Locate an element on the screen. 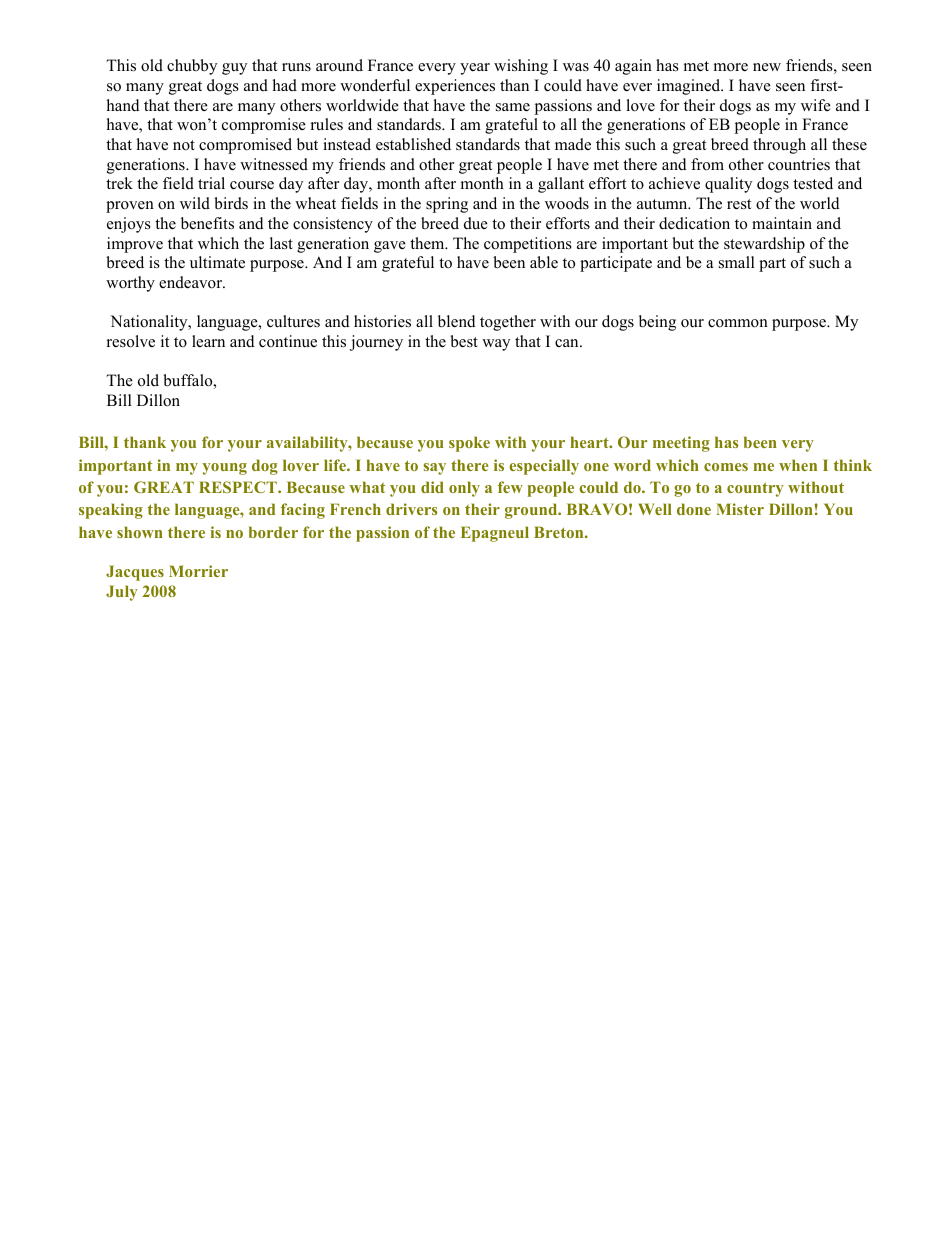 This screenshot has width=952, height=1233. experiences is located at coordinates (455, 87).
